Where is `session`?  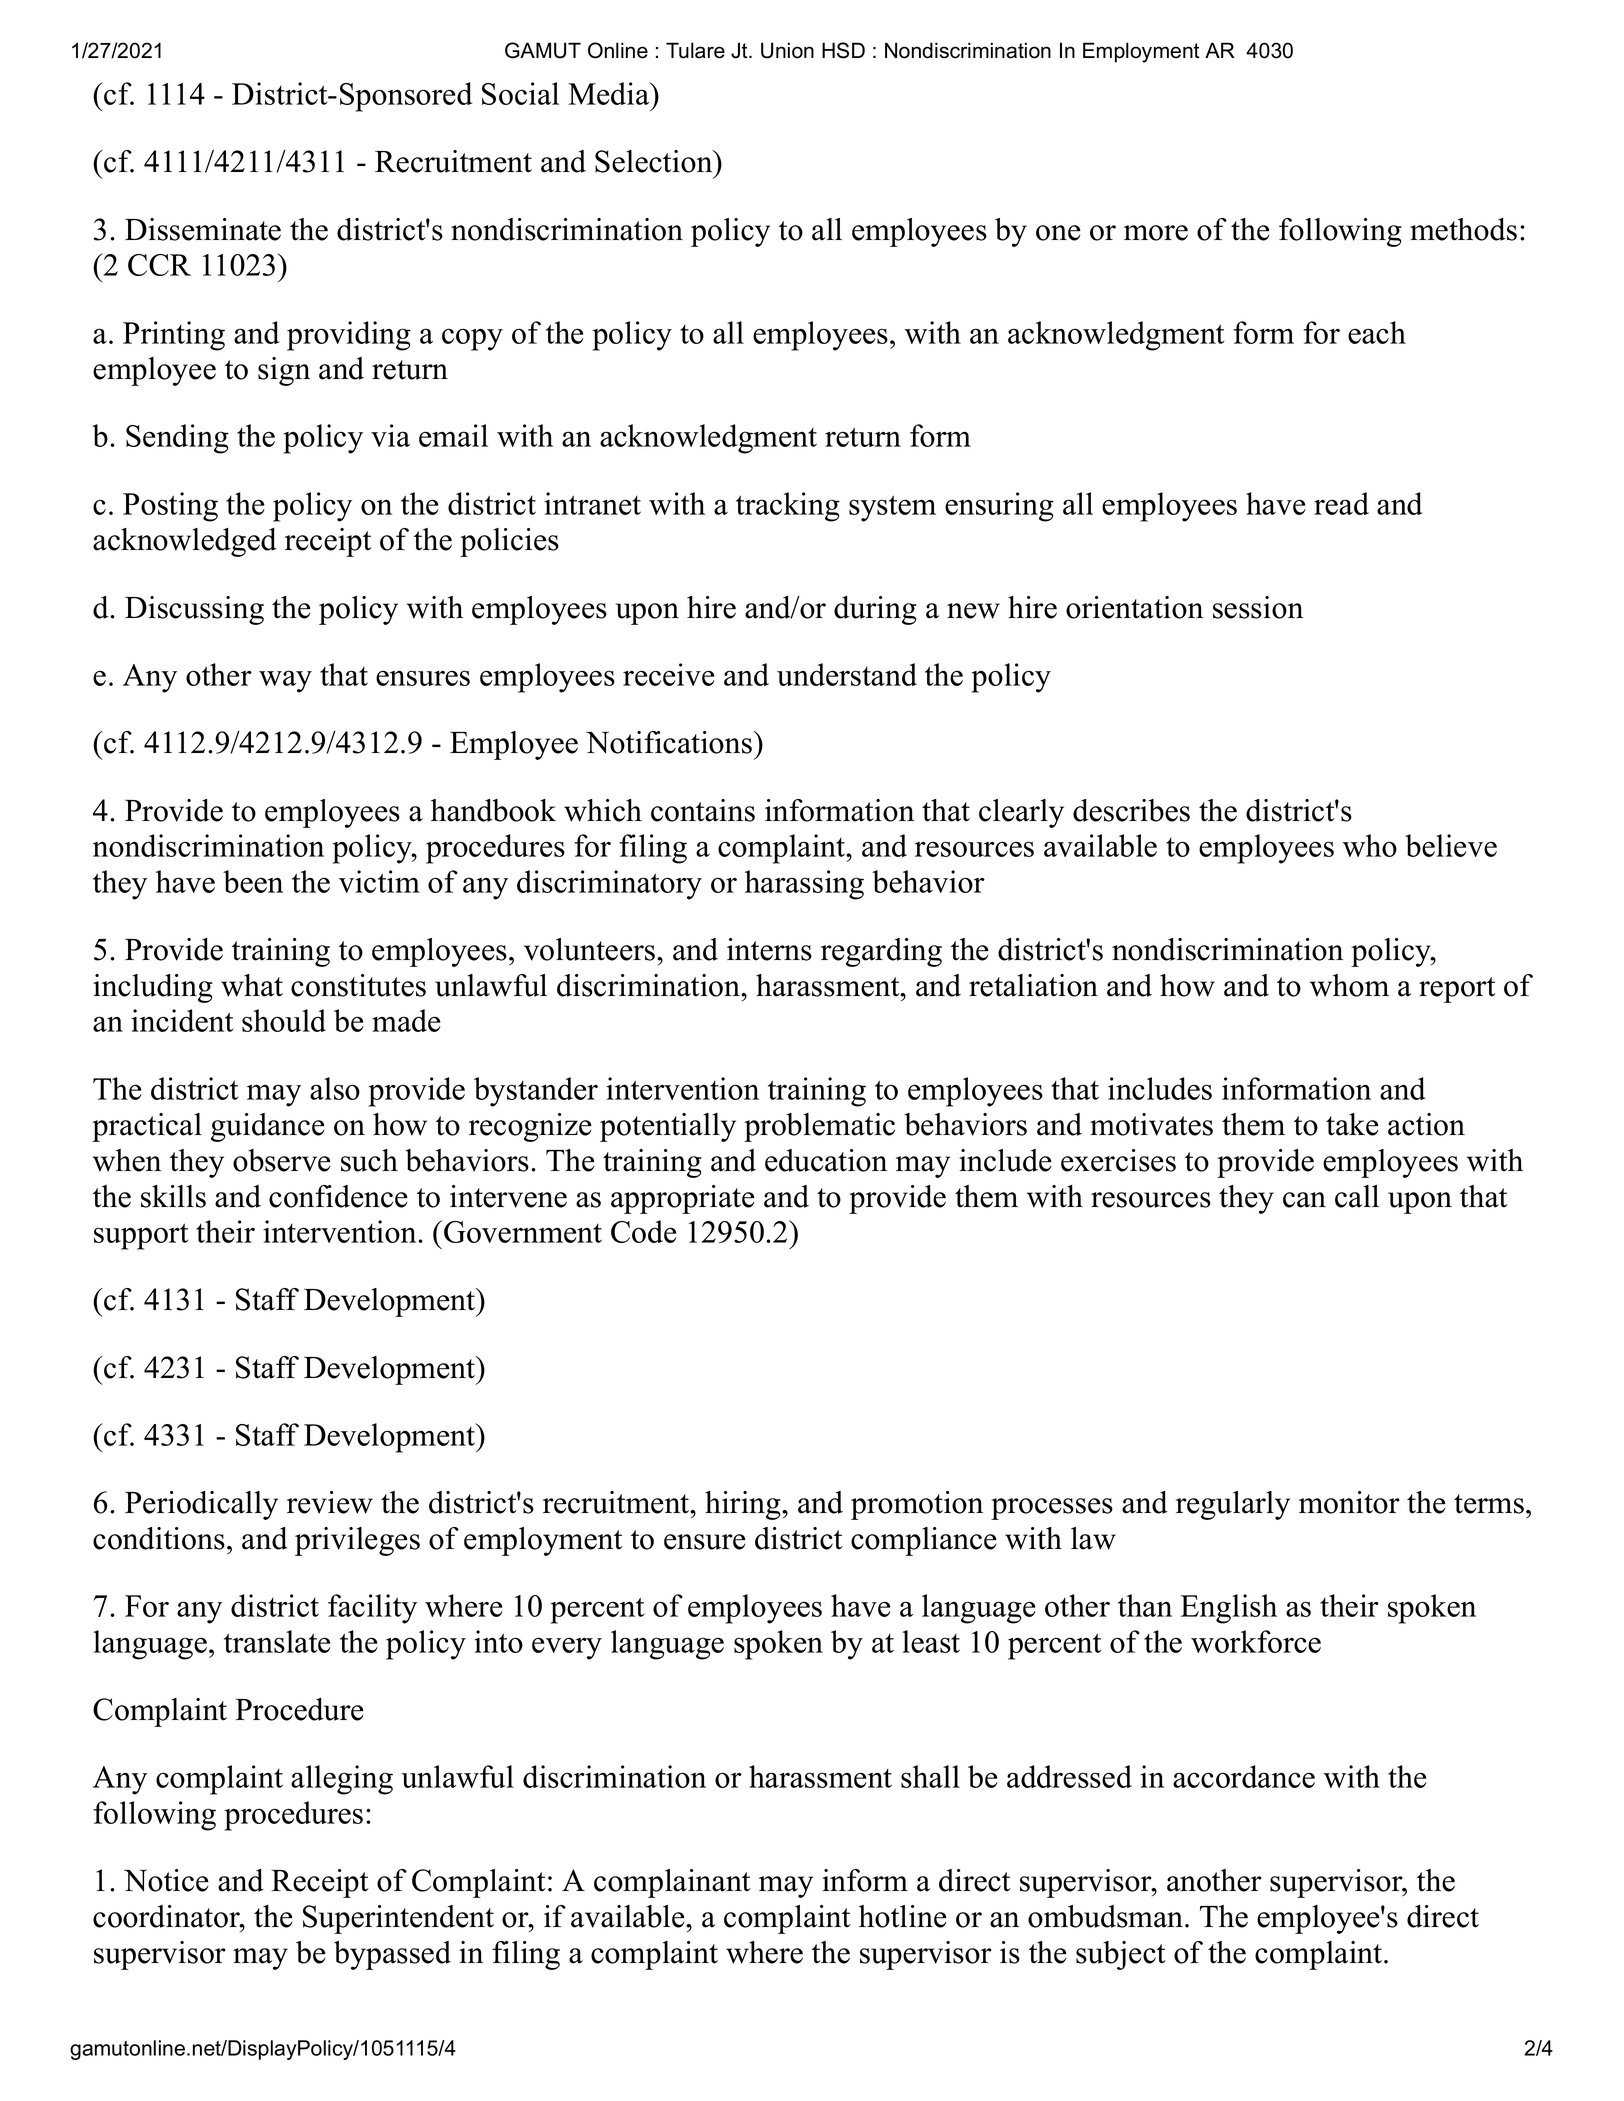 session is located at coordinates (1258, 607).
